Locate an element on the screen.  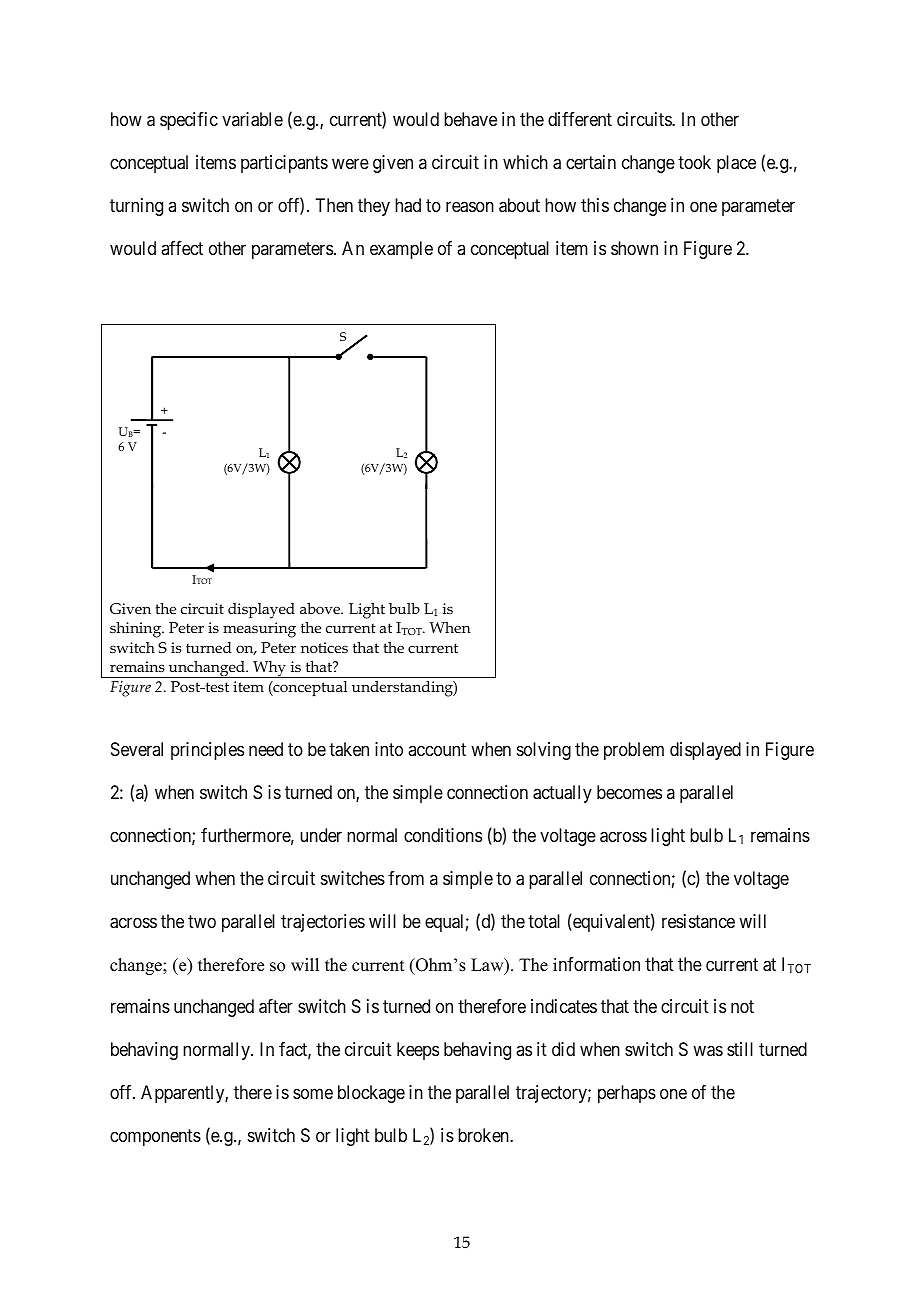
principles is located at coordinates (207, 751).
